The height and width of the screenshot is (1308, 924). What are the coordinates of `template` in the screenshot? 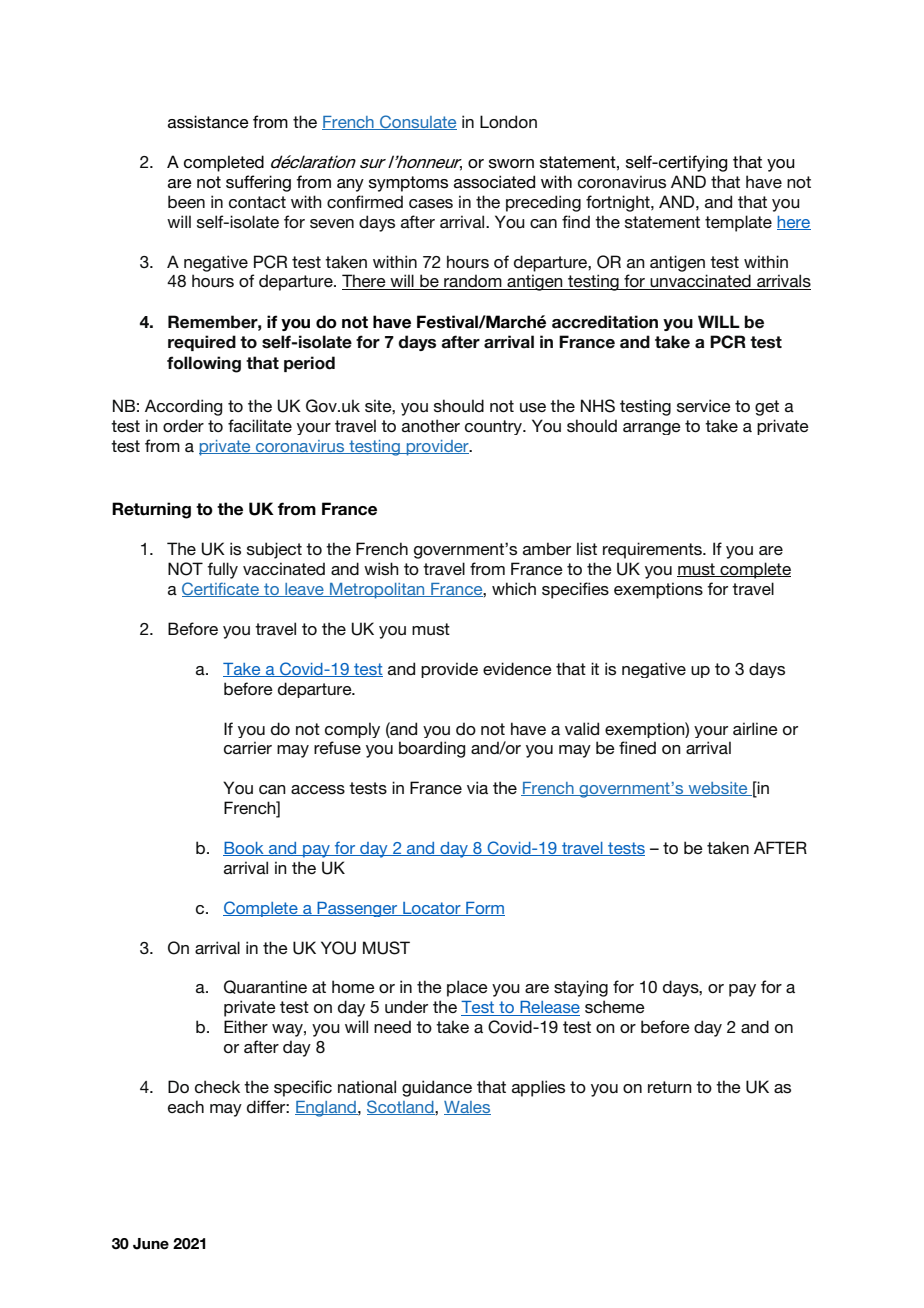 It's located at (738, 223).
